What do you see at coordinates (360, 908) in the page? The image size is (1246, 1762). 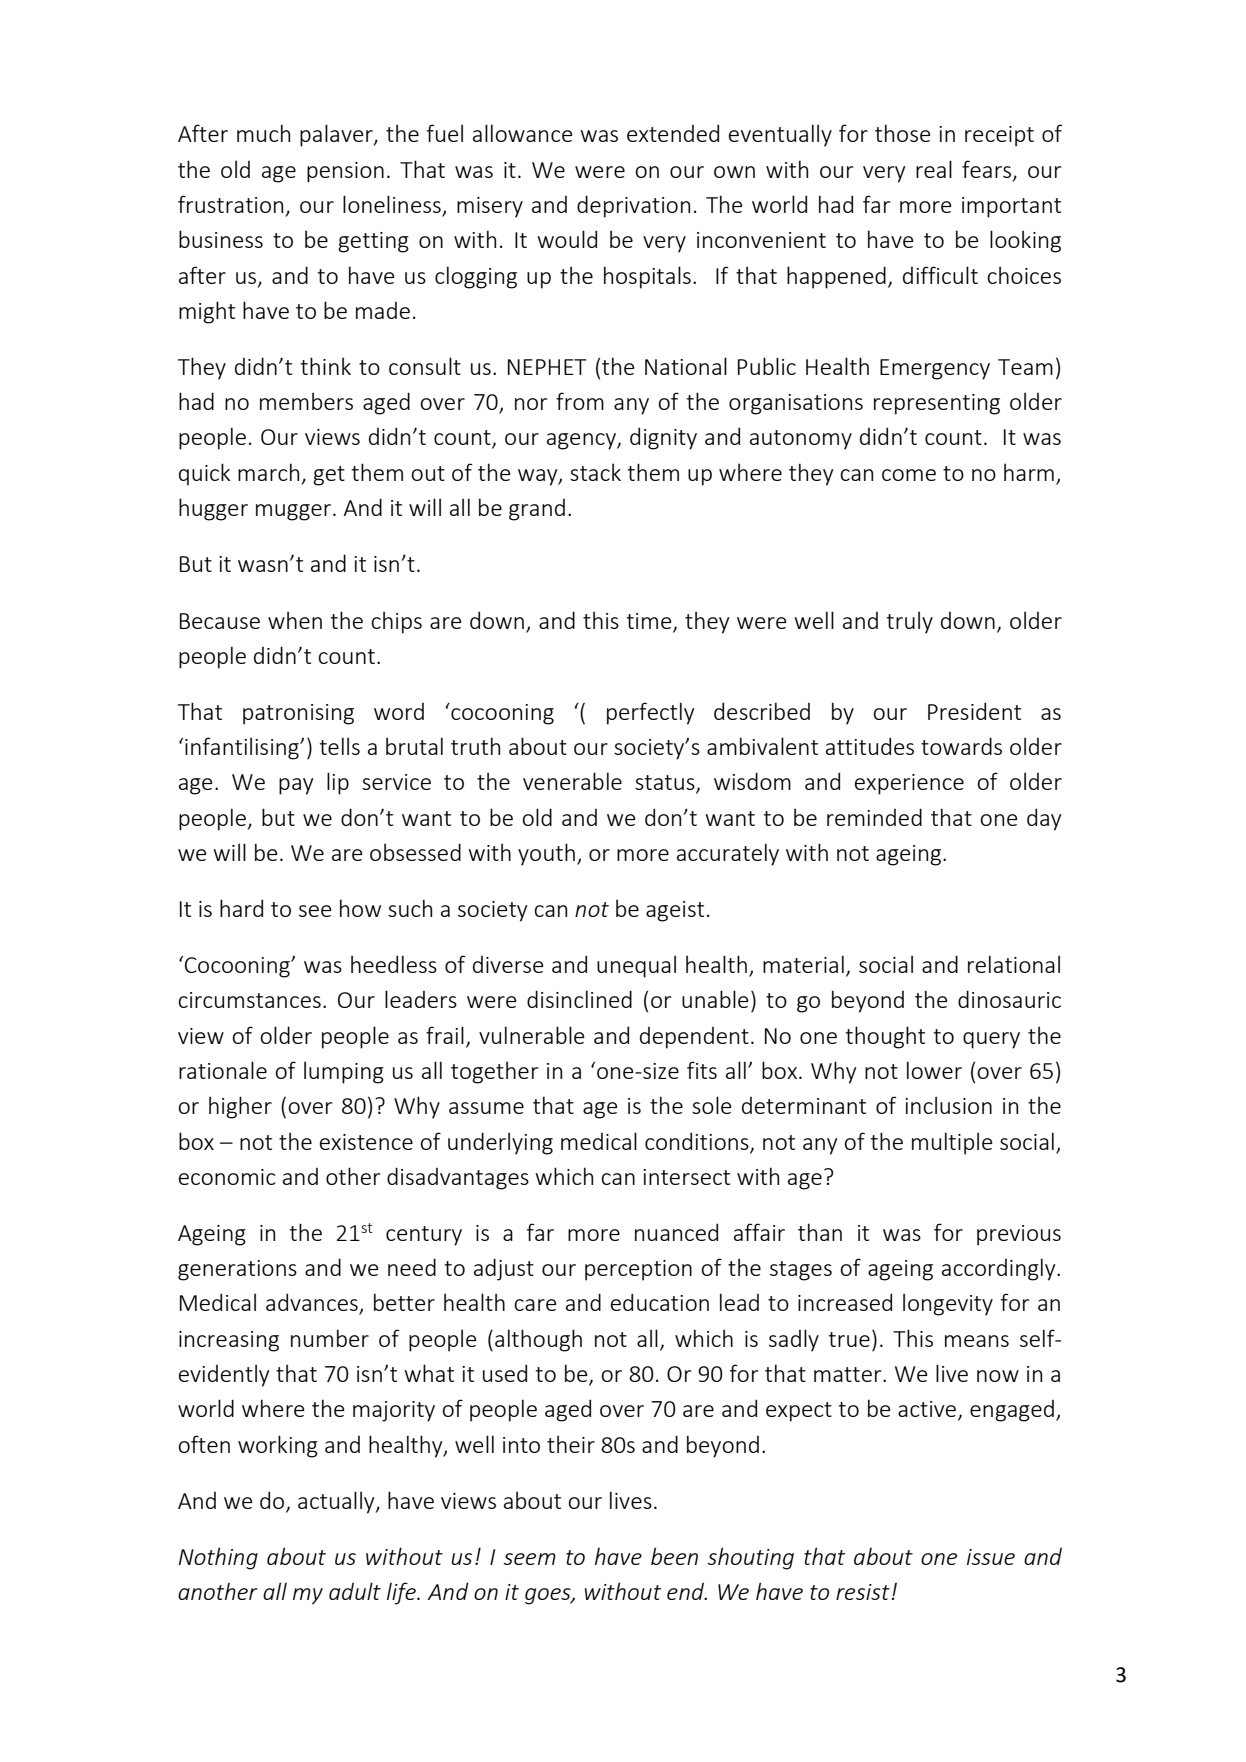 I see `how` at bounding box center [360, 908].
